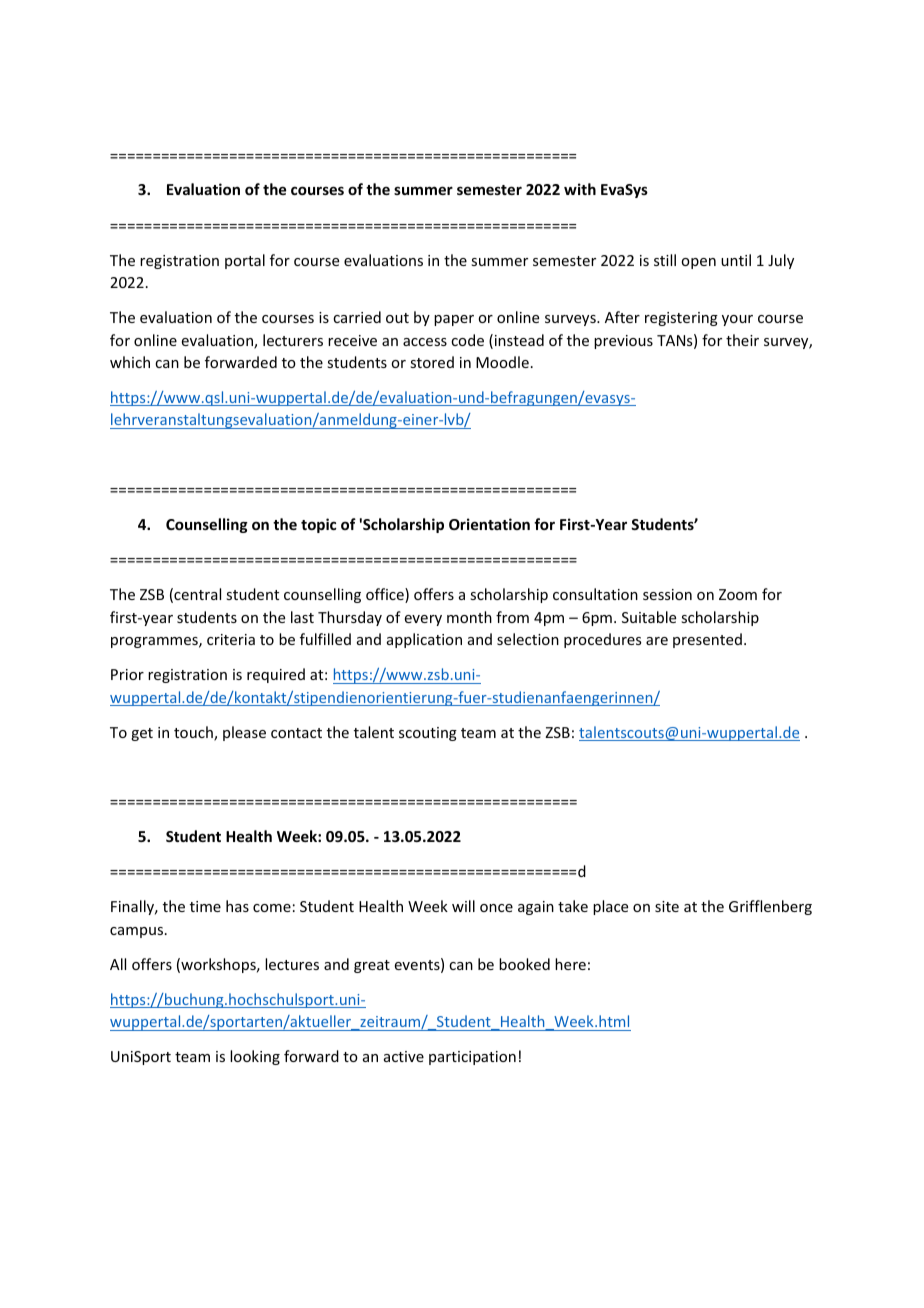 Image resolution: width=924 pixels, height=1308 pixels. What do you see at coordinates (698, 263) in the page?
I see `open` at bounding box center [698, 263].
